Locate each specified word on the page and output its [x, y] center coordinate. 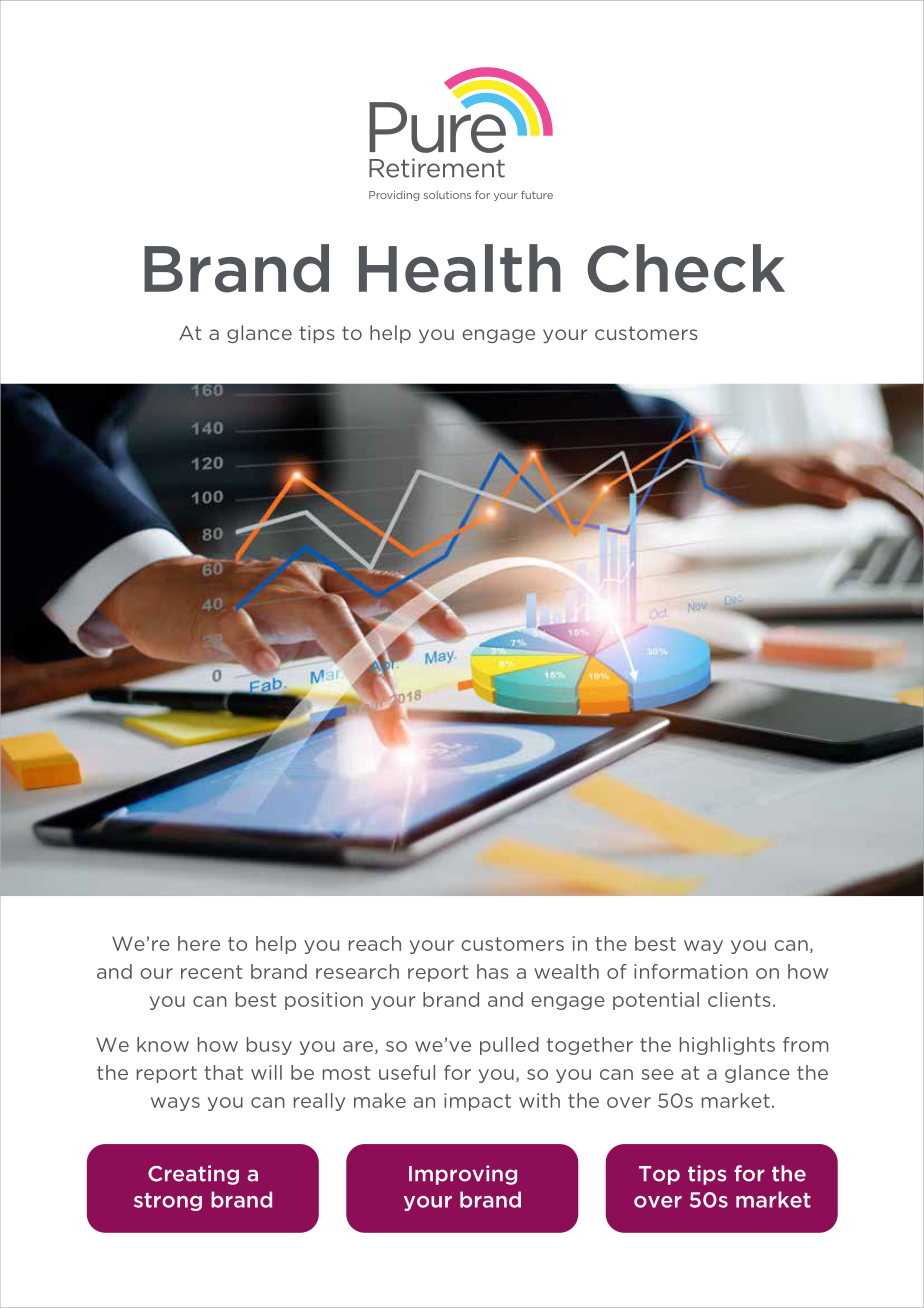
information [691, 971]
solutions [447, 195]
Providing [394, 196]
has [493, 971]
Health [460, 268]
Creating [193, 1175]
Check [686, 268]
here [199, 943]
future [537, 195]
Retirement [437, 168]
